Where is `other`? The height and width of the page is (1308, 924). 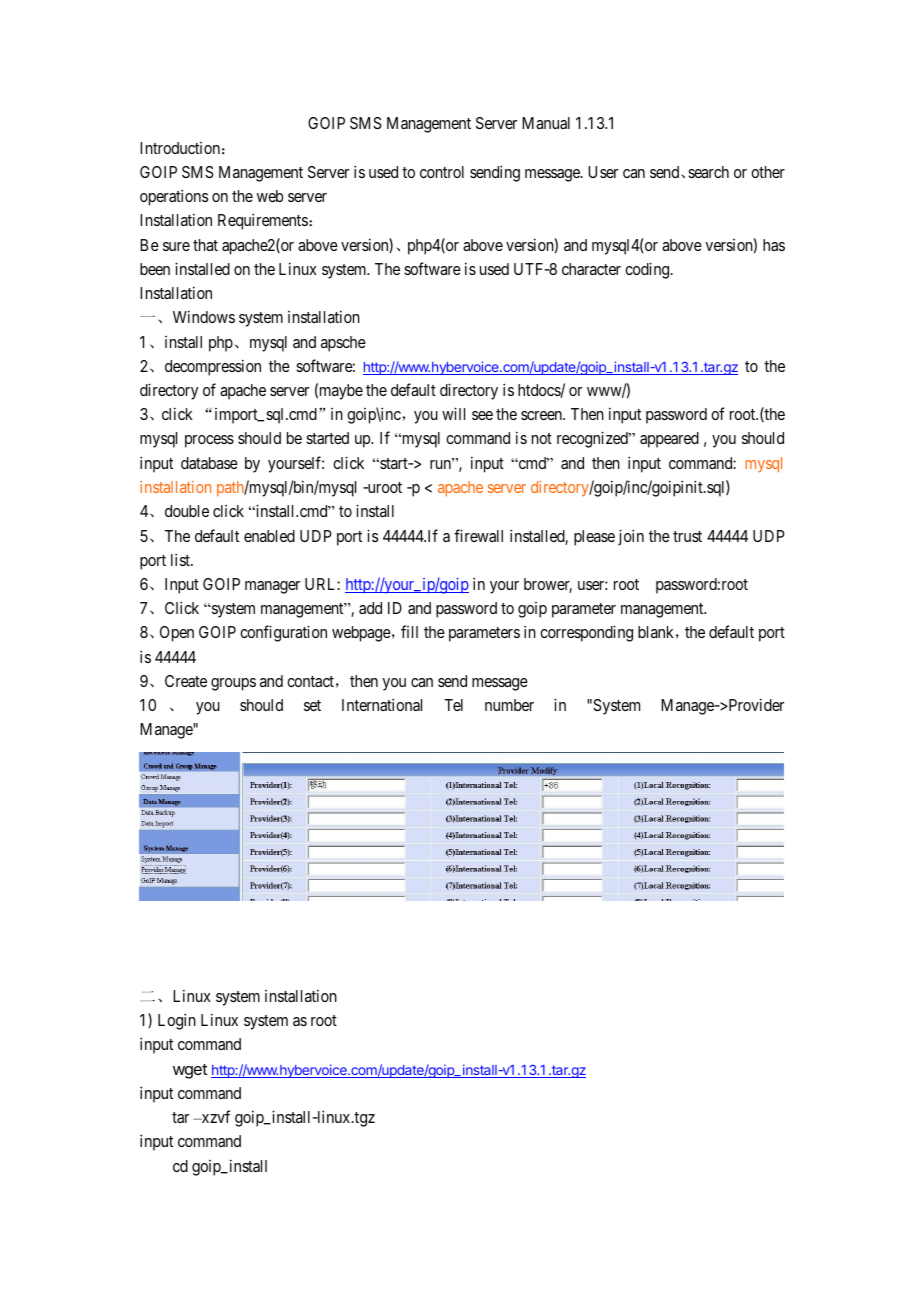 other is located at coordinates (768, 172).
